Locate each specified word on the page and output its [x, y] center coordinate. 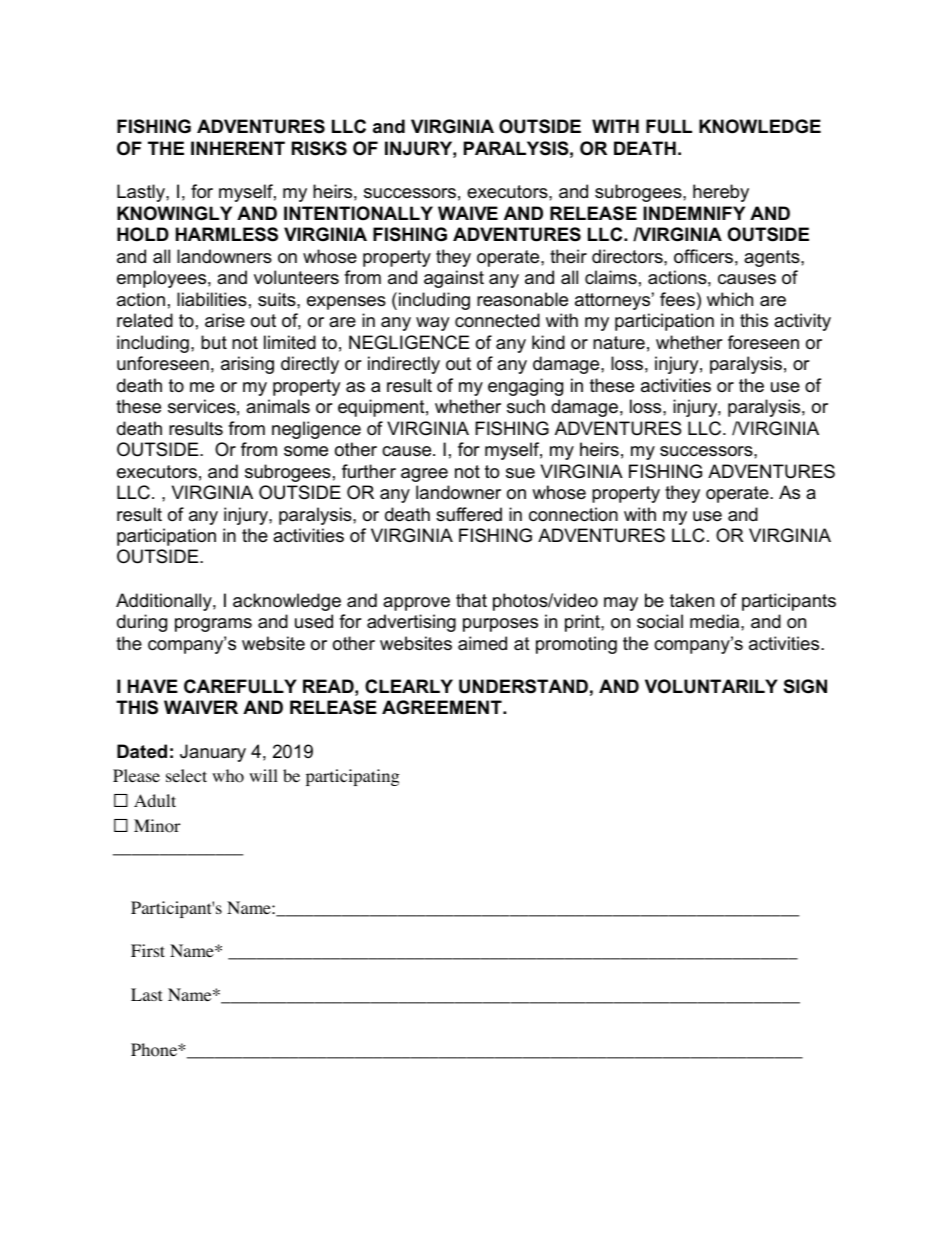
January [213, 753]
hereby [721, 193]
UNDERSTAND [523, 686]
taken [692, 600]
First [148, 950]
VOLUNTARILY [711, 686]
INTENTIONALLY [358, 213]
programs [213, 625]
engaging [525, 387]
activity [802, 322]
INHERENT [238, 148]
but [214, 342]
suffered [469, 514]
